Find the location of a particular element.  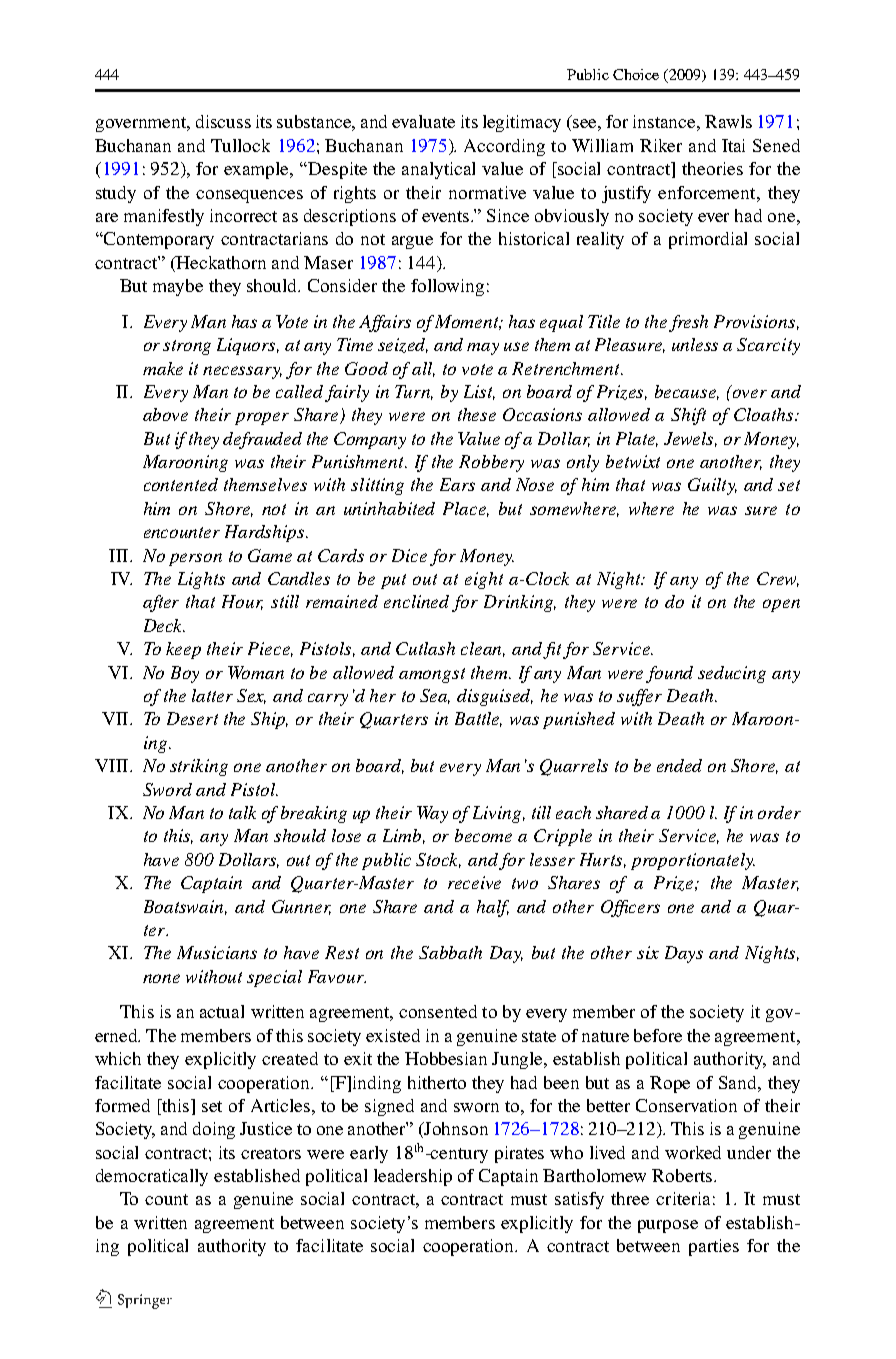

Johnson is located at coordinates (455, 1128).
